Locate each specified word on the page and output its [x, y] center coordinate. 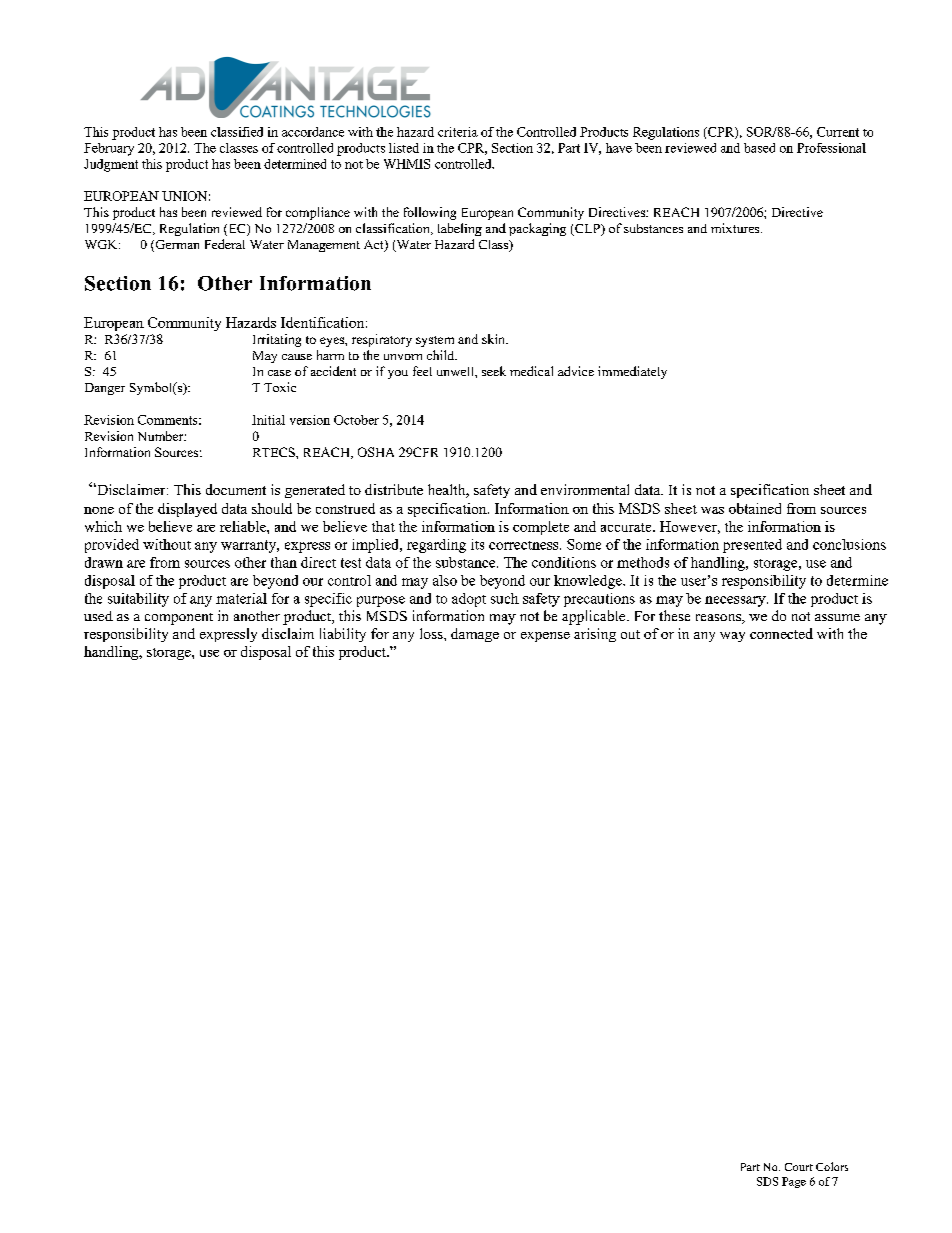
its [477, 544]
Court [799, 1167]
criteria [458, 132]
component [179, 619]
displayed [187, 510]
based [759, 148]
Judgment [111, 165]
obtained [755, 508]
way [732, 637]
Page [794, 1182]
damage [475, 635]
